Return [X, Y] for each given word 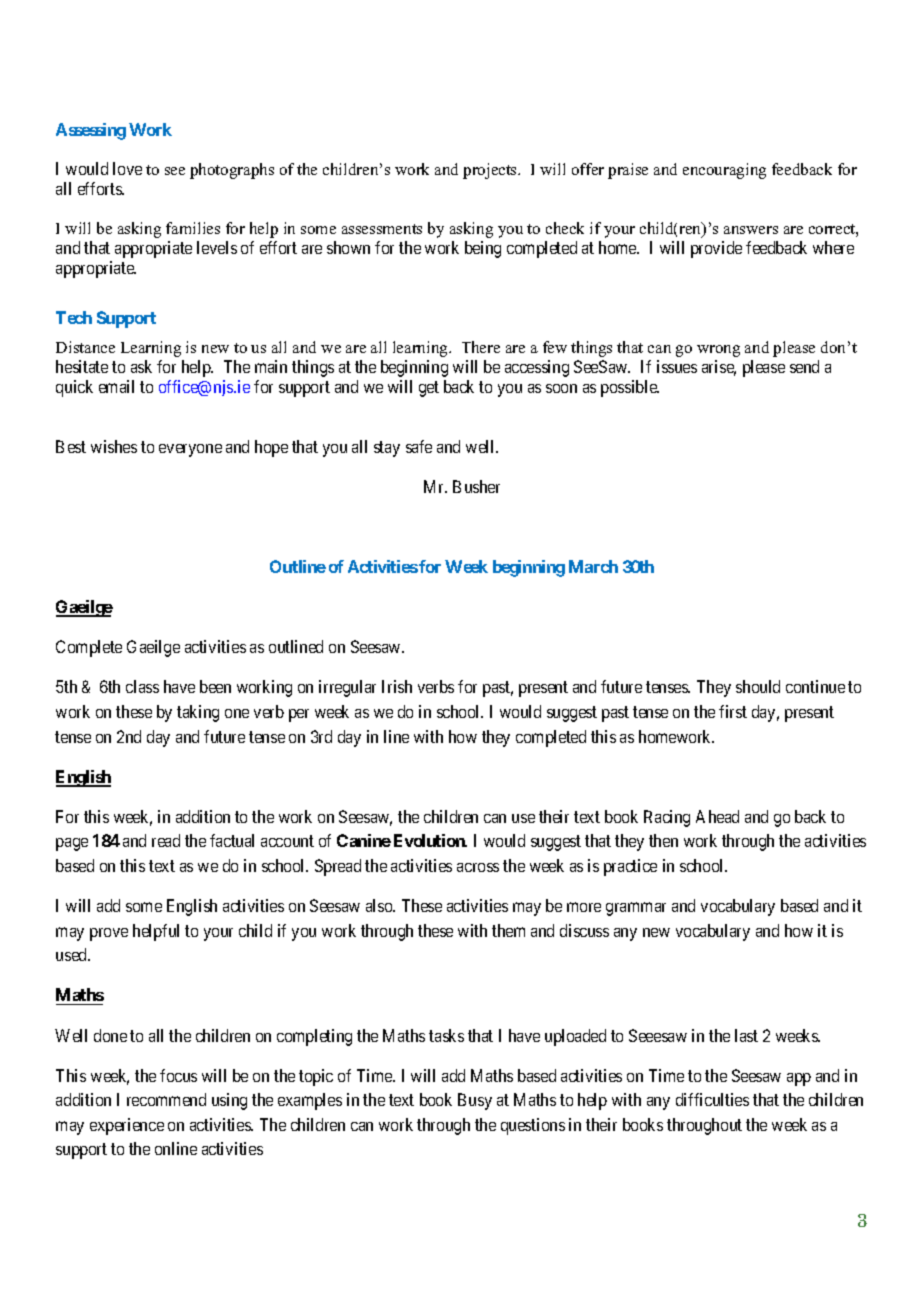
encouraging [724, 171]
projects [491, 171]
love [127, 168]
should [758, 686]
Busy [475, 1101]
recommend [166, 1099]
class [142, 686]
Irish [397, 686]
